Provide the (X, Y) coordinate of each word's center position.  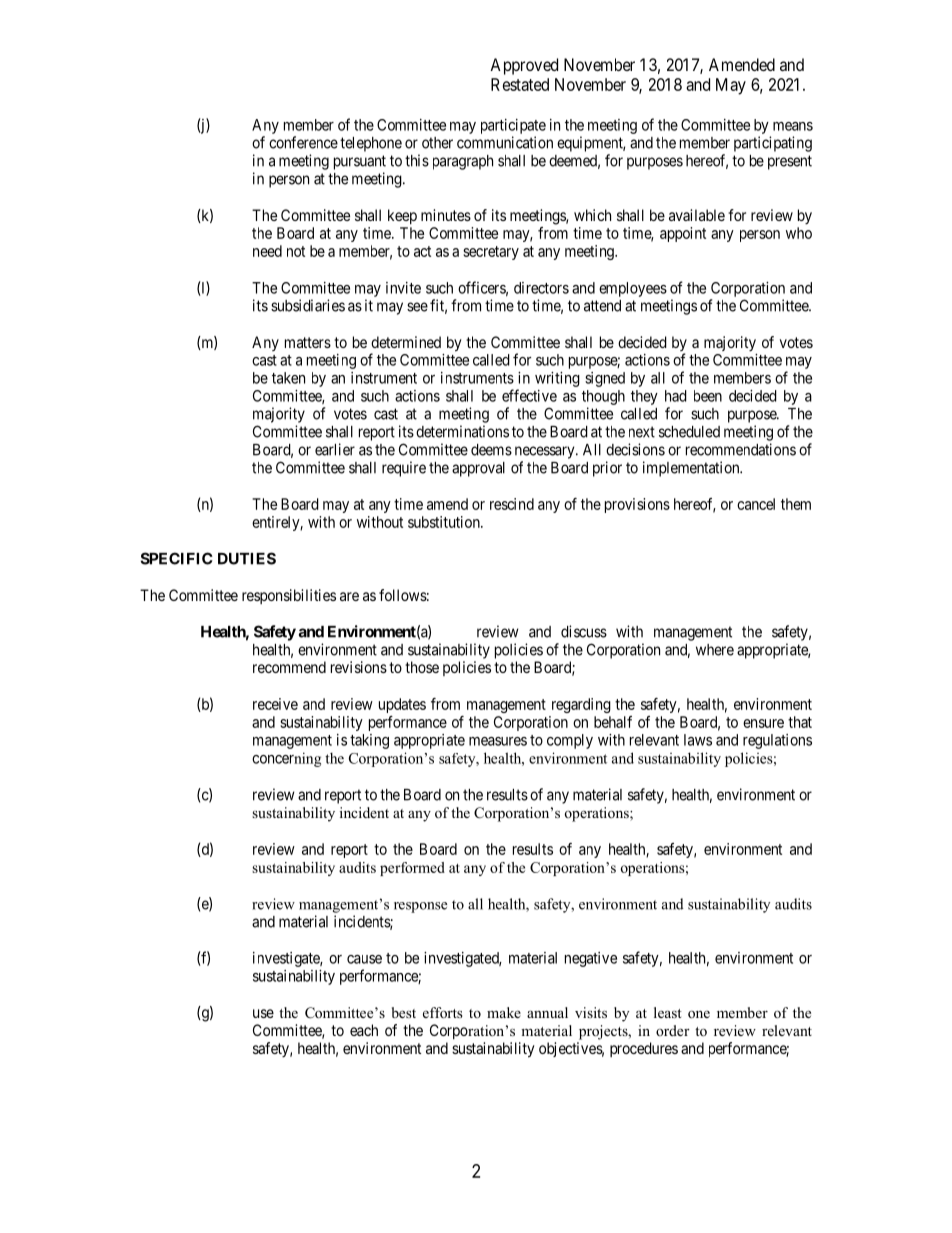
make (504, 1012)
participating (773, 144)
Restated (520, 84)
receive (275, 704)
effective (529, 395)
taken (288, 378)
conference (303, 142)
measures (498, 741)
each (364, 1030)
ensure (763, 723)
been (708, 396)
